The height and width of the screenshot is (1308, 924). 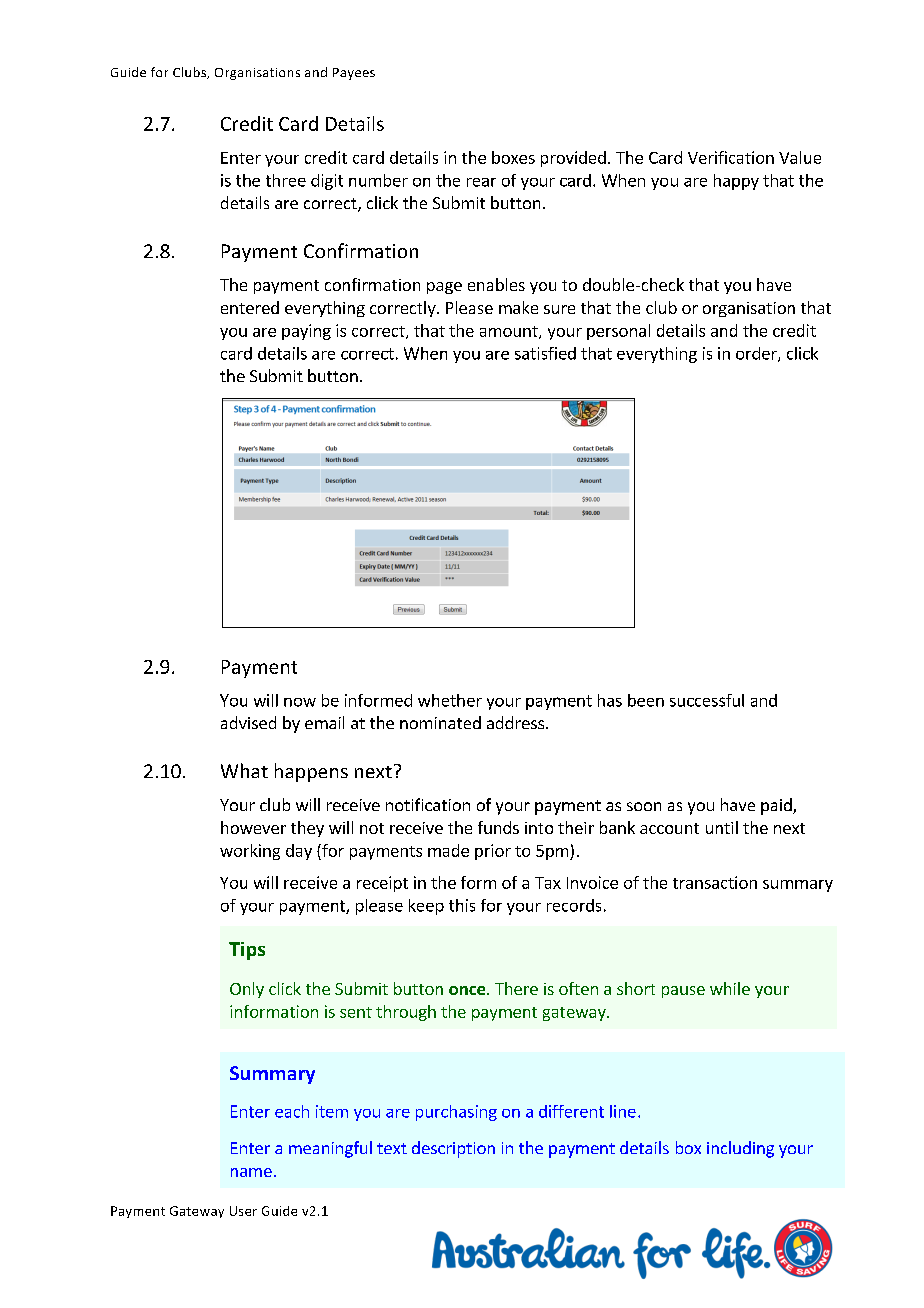 What do you see at coordinates (330, 1149) in the screenshot?
I see `meaningful` at bounding box center [330, 1149].
